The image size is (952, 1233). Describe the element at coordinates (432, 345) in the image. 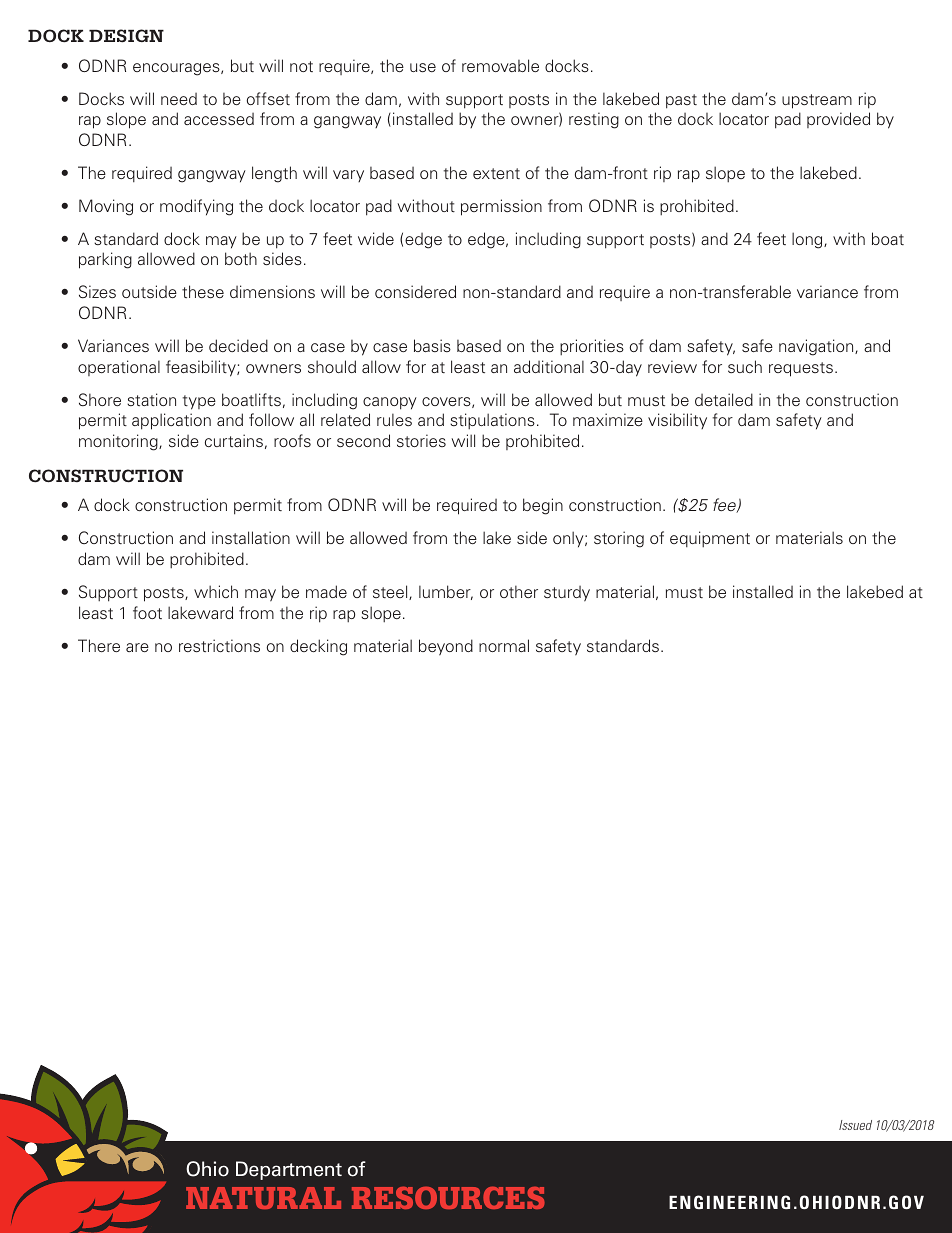

I see `basis` at that location.
